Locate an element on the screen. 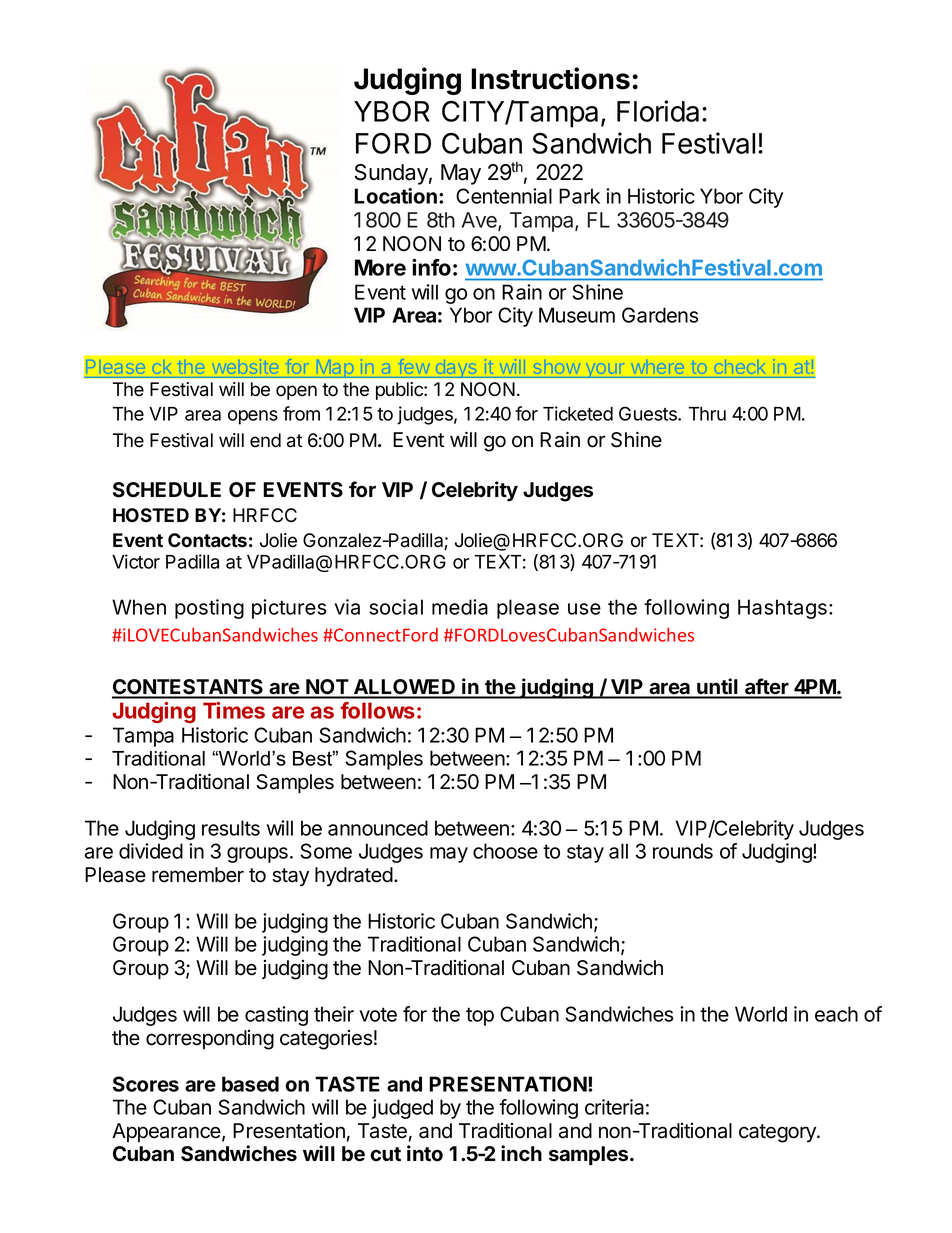 This screenshot has width=952, height=1233. based is located at coordinates (250, 1084).
